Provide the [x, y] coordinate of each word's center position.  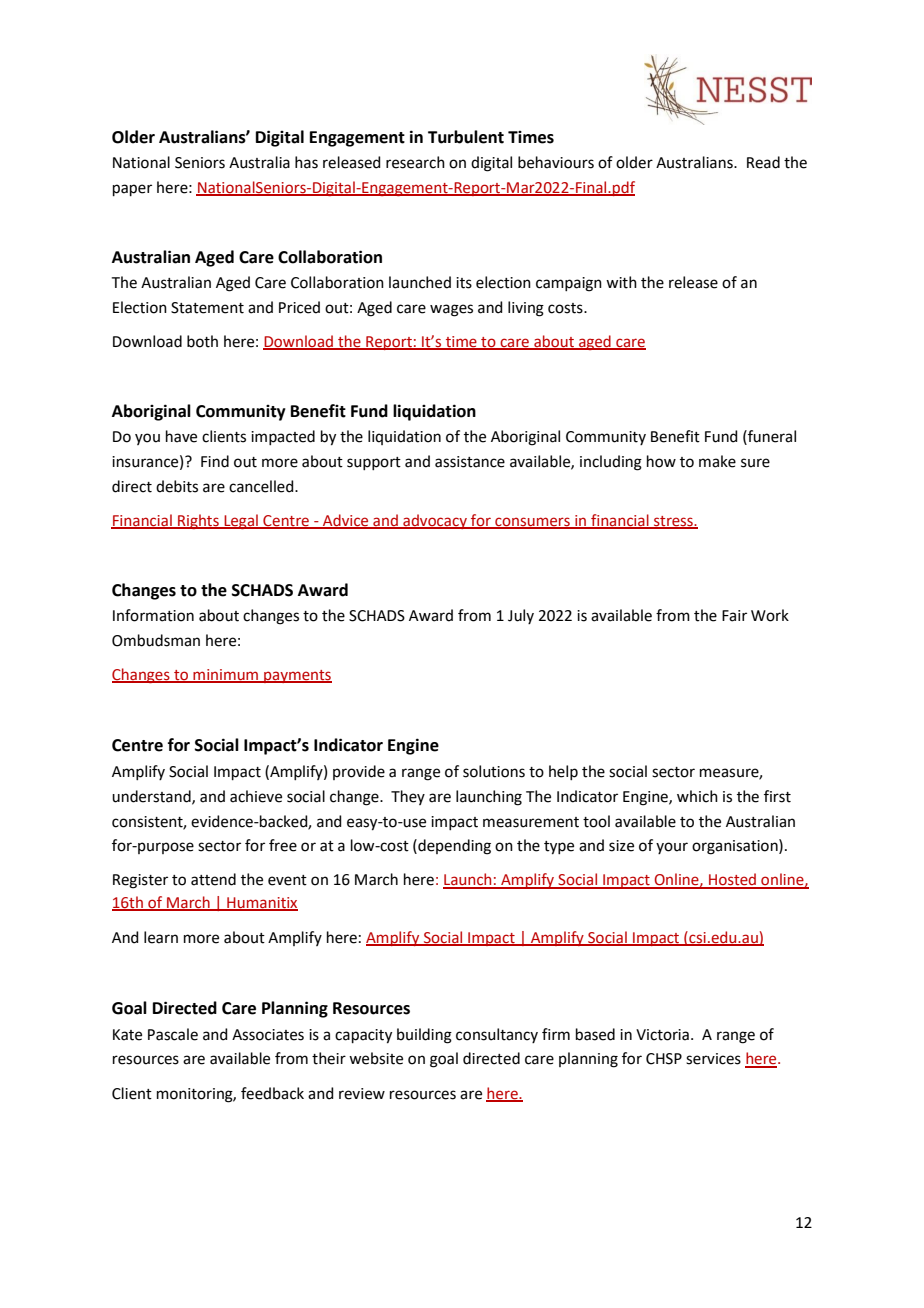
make [717, 461]
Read [763, 162]
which [697, 796]
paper [132, 190]
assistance [470, 462]
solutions [494, 771]
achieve [256, 796]
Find [215, 461]
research [415, 162]
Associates [268, 1035]
